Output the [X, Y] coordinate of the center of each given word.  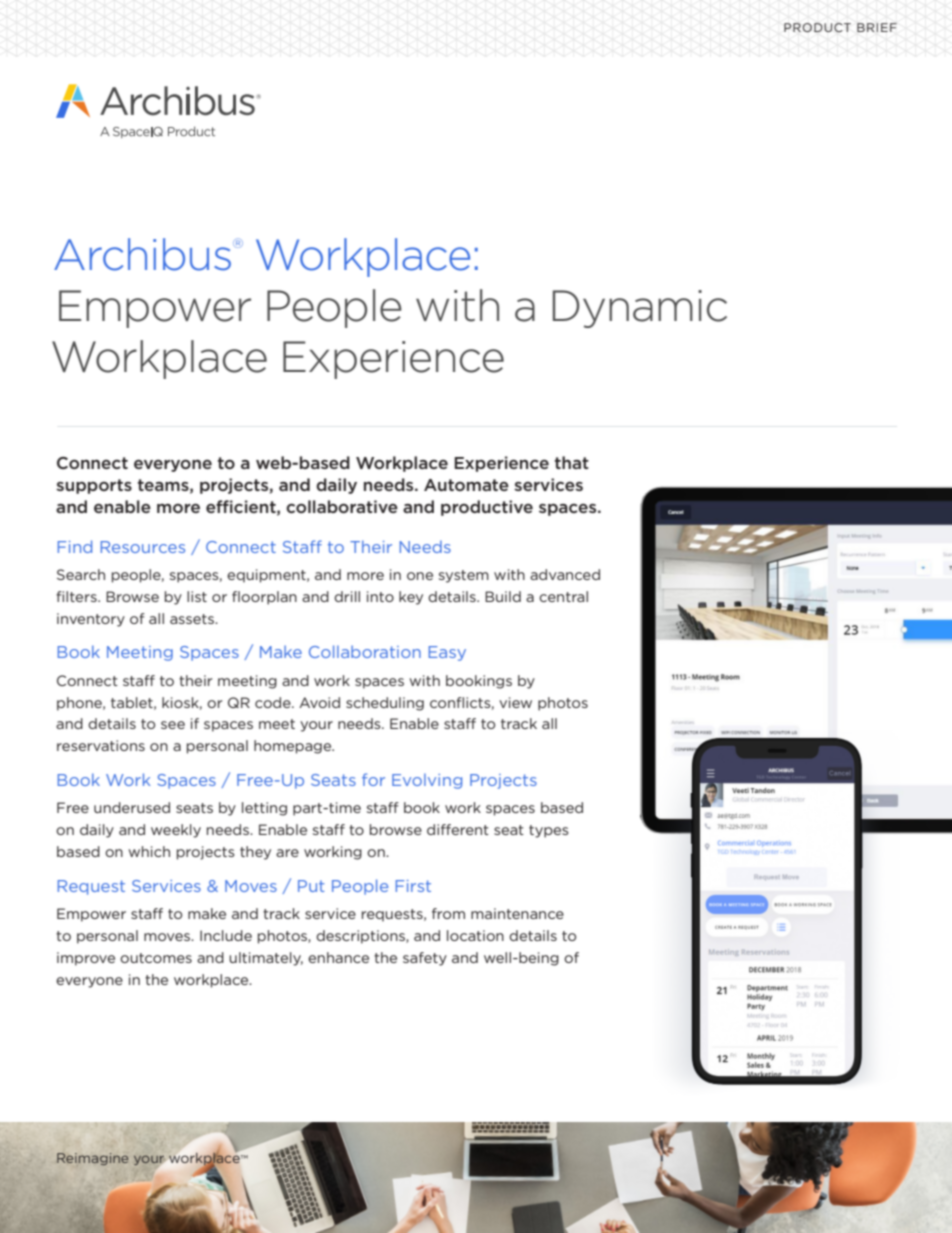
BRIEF [877, 27]
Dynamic [640, 309]
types [549, 831]
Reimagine [92, 1159]
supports [94, 486]
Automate [466, 485]
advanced [565, 574]
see [173, 725]
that [572, 462]
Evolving [427, 781]
